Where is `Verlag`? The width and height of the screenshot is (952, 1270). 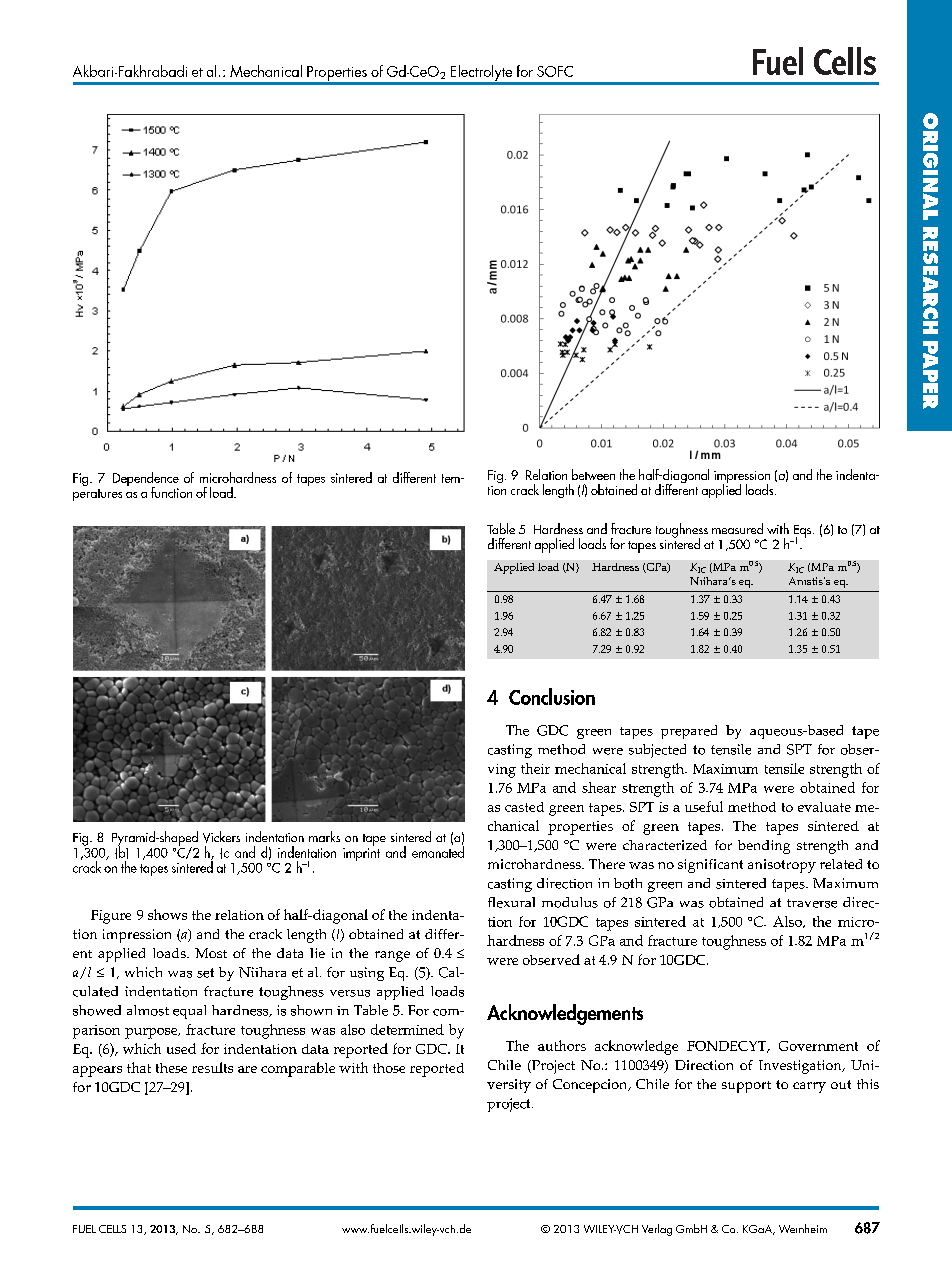
Verlag is located at coordinates (657, 1230).
